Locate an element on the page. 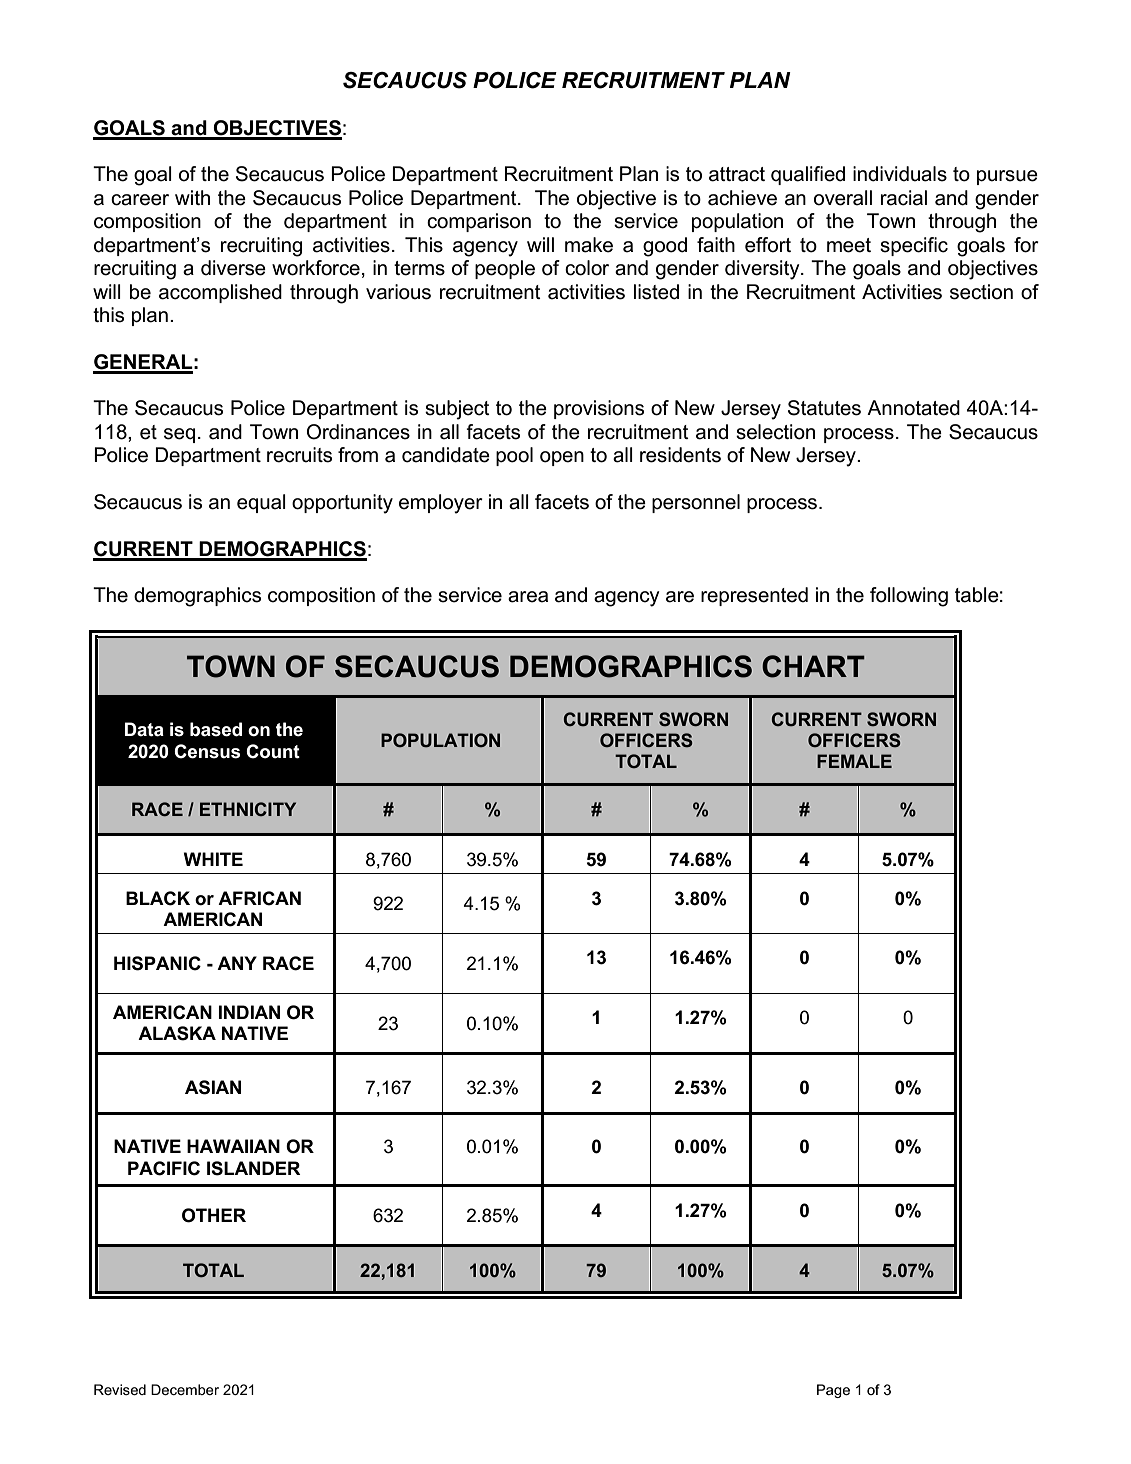 This document has width=1131, height=1464. INDIAN is located at coordinates (249, 1012).
